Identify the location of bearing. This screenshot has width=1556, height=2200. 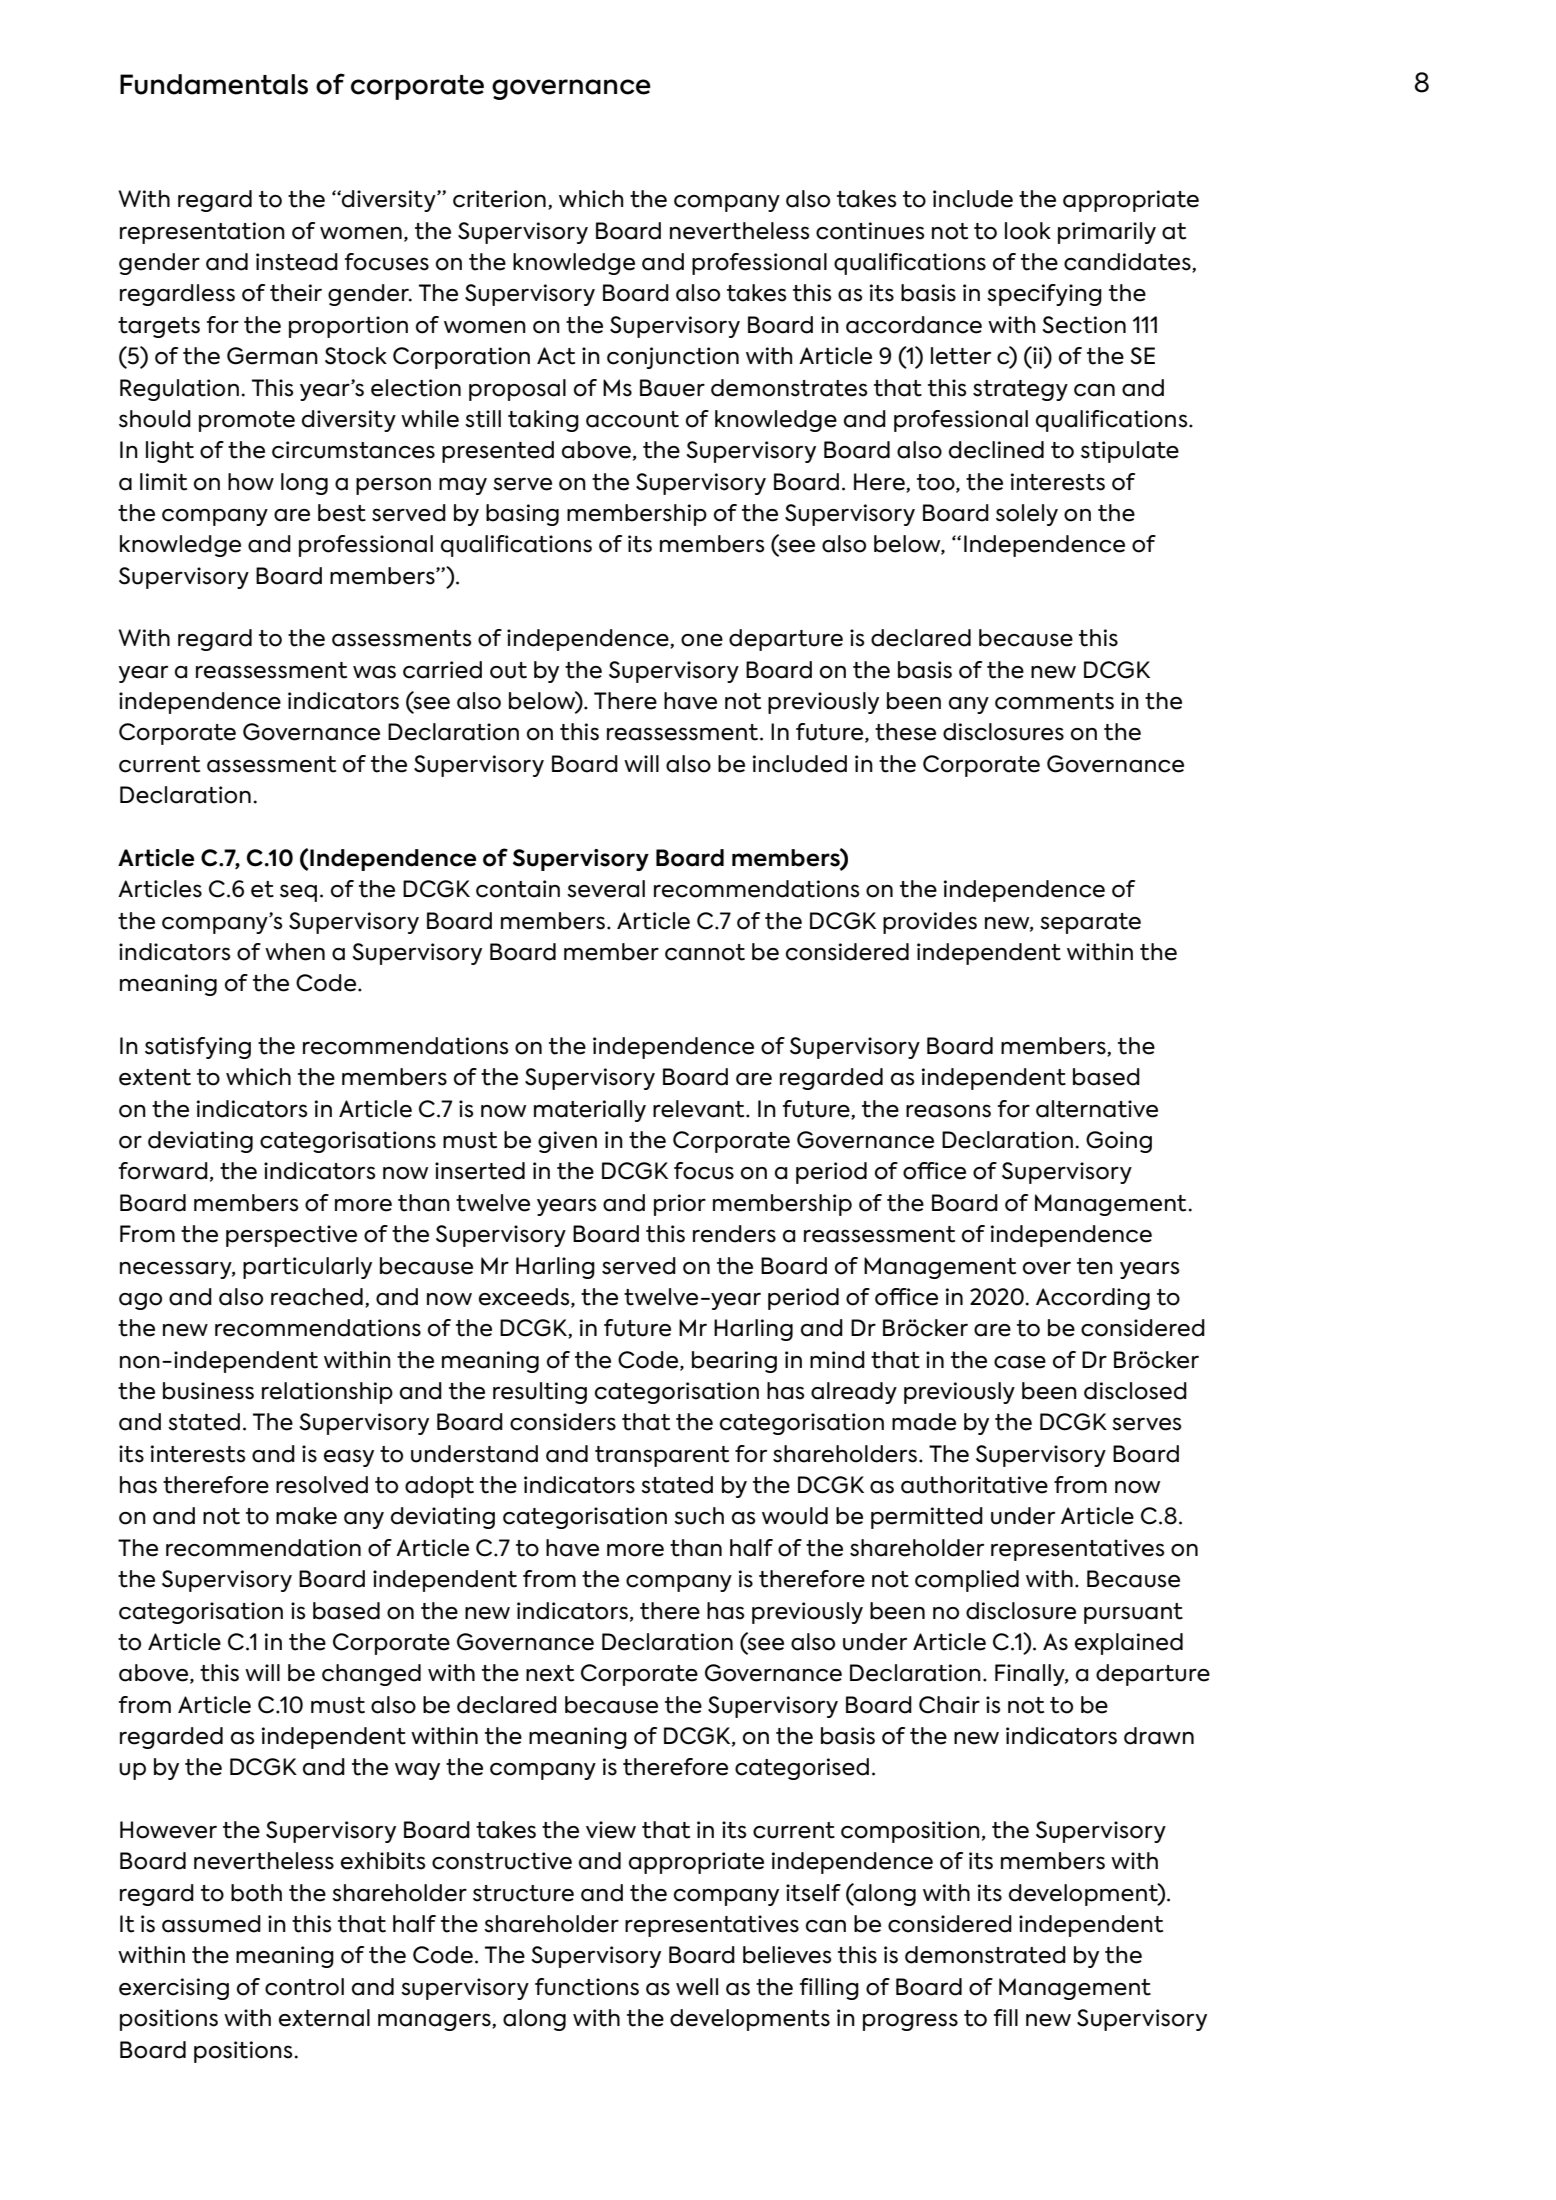
(734, 1362).
